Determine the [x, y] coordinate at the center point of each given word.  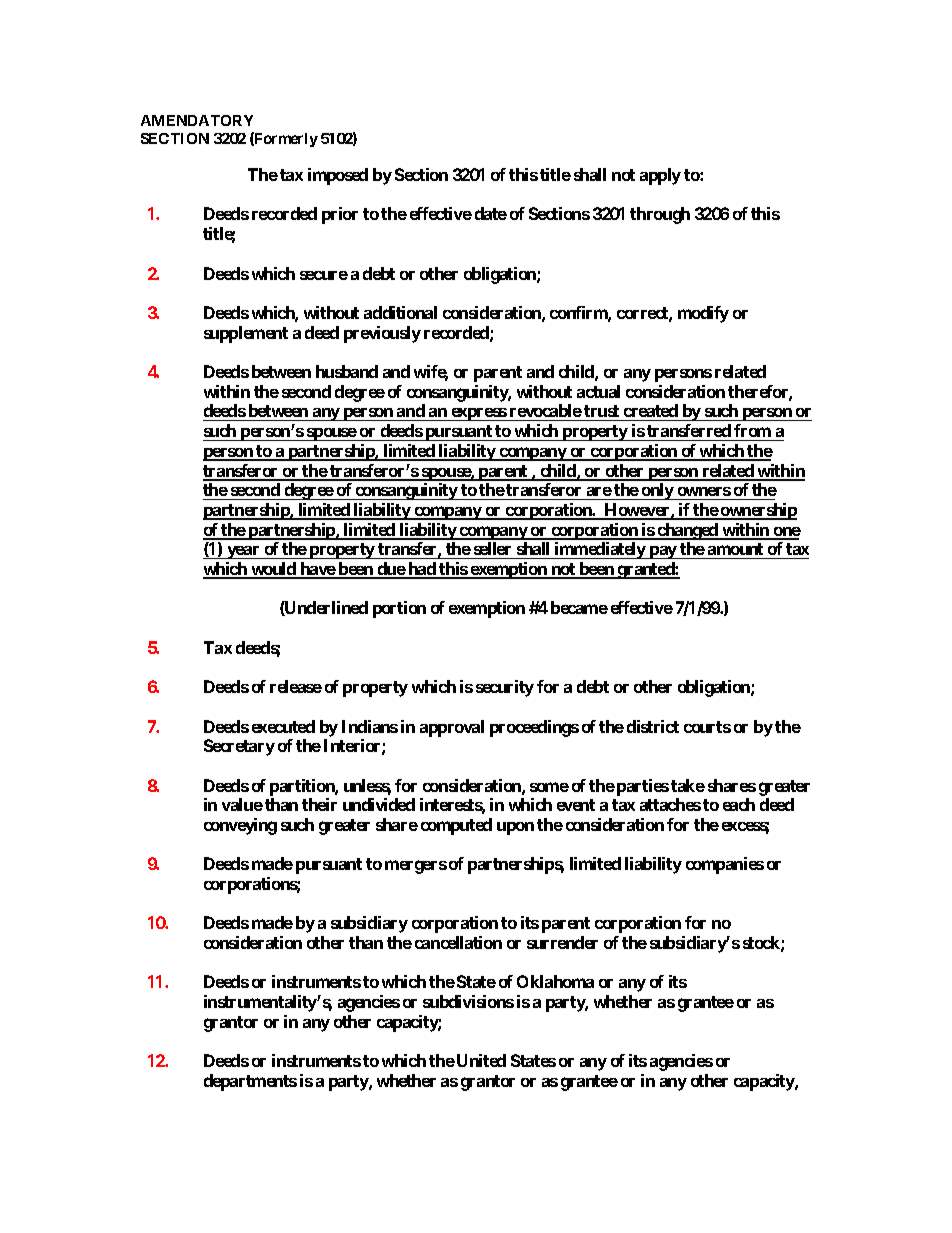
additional [400, 312]
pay [663, 552]
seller [492, 548]
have [317, 570]
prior [340, 215]
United [481, 1060]
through [660, 215]
